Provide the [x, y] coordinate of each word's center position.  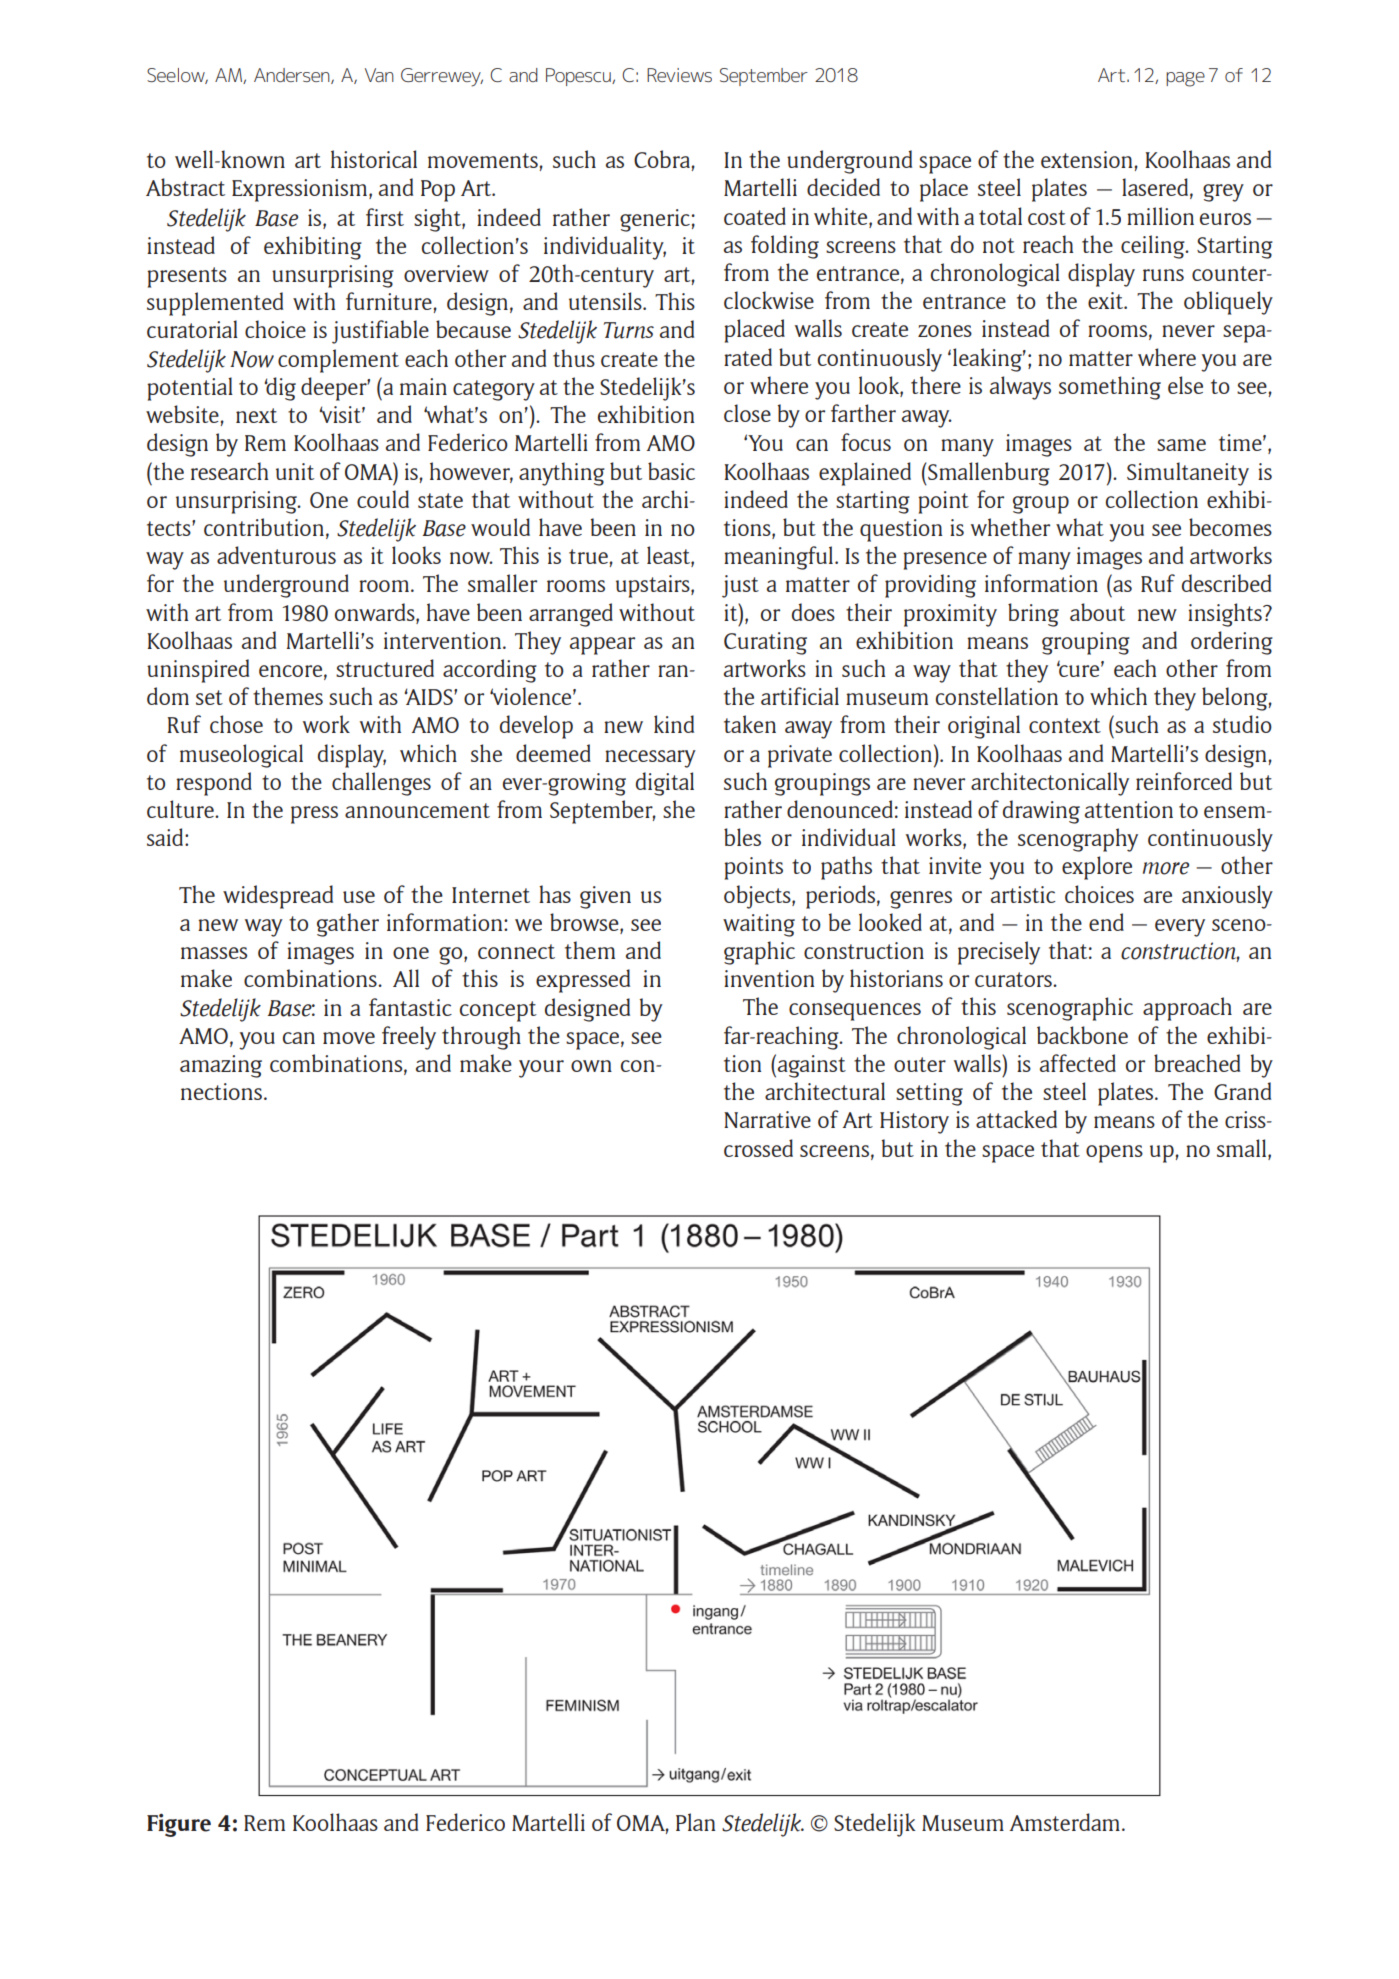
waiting [759, 925]
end [1106, 922]
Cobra [662, 159]
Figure [179, 1825]
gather [348, 925]
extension [1086, 159]
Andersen [293, 76]
